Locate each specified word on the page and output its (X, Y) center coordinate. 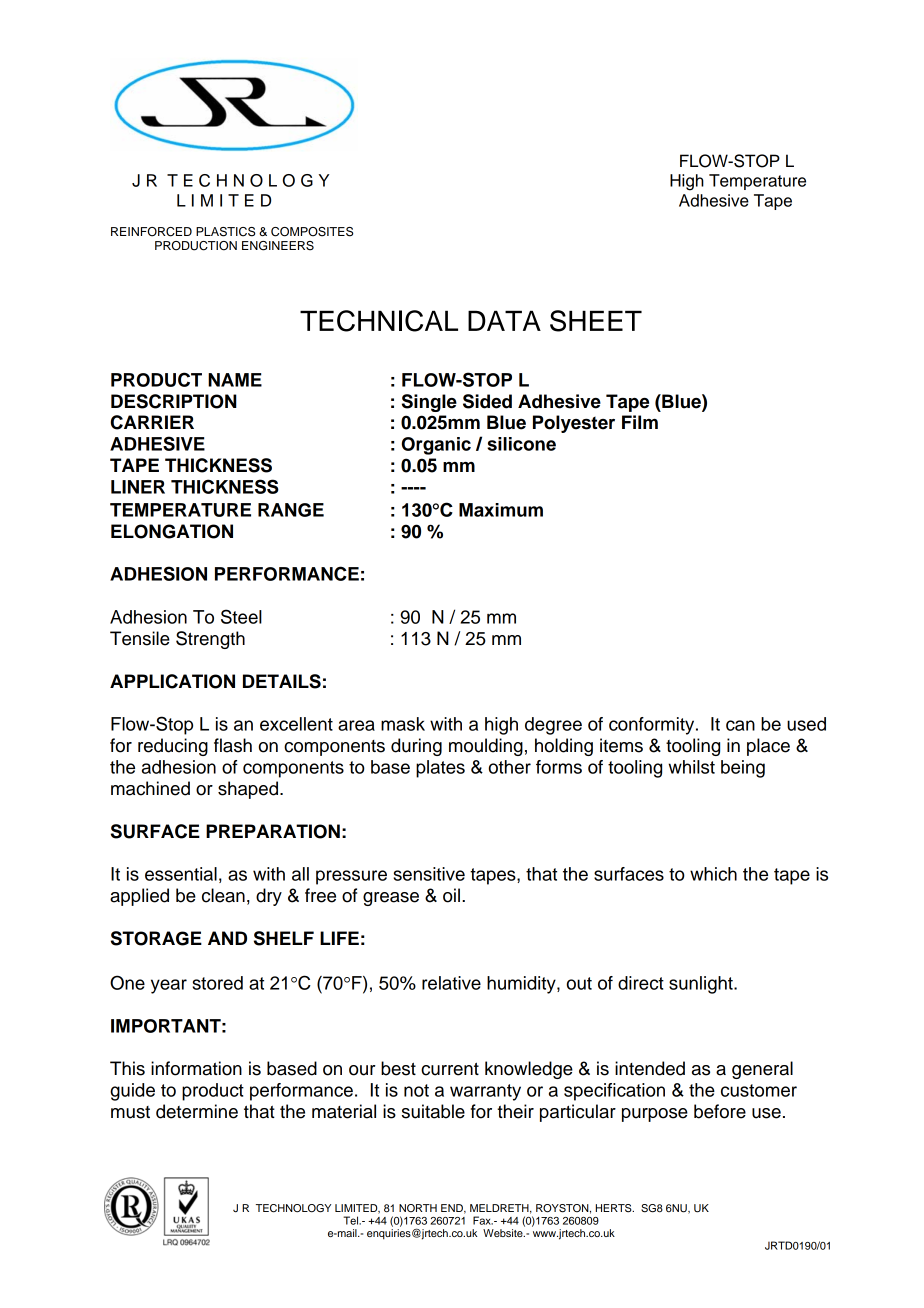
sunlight (702, 985)
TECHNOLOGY (293, 1208)
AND (227, 938)
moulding (486, 747)
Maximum (501, 510)
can (740, 725)
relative (451, 983)
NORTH (418, 1208)
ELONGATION (172, 531)
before (720, 1111)
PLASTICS (225, 232)
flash (233, 745)
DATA (504, 320)
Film (640, 422)
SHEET (596, 321)
